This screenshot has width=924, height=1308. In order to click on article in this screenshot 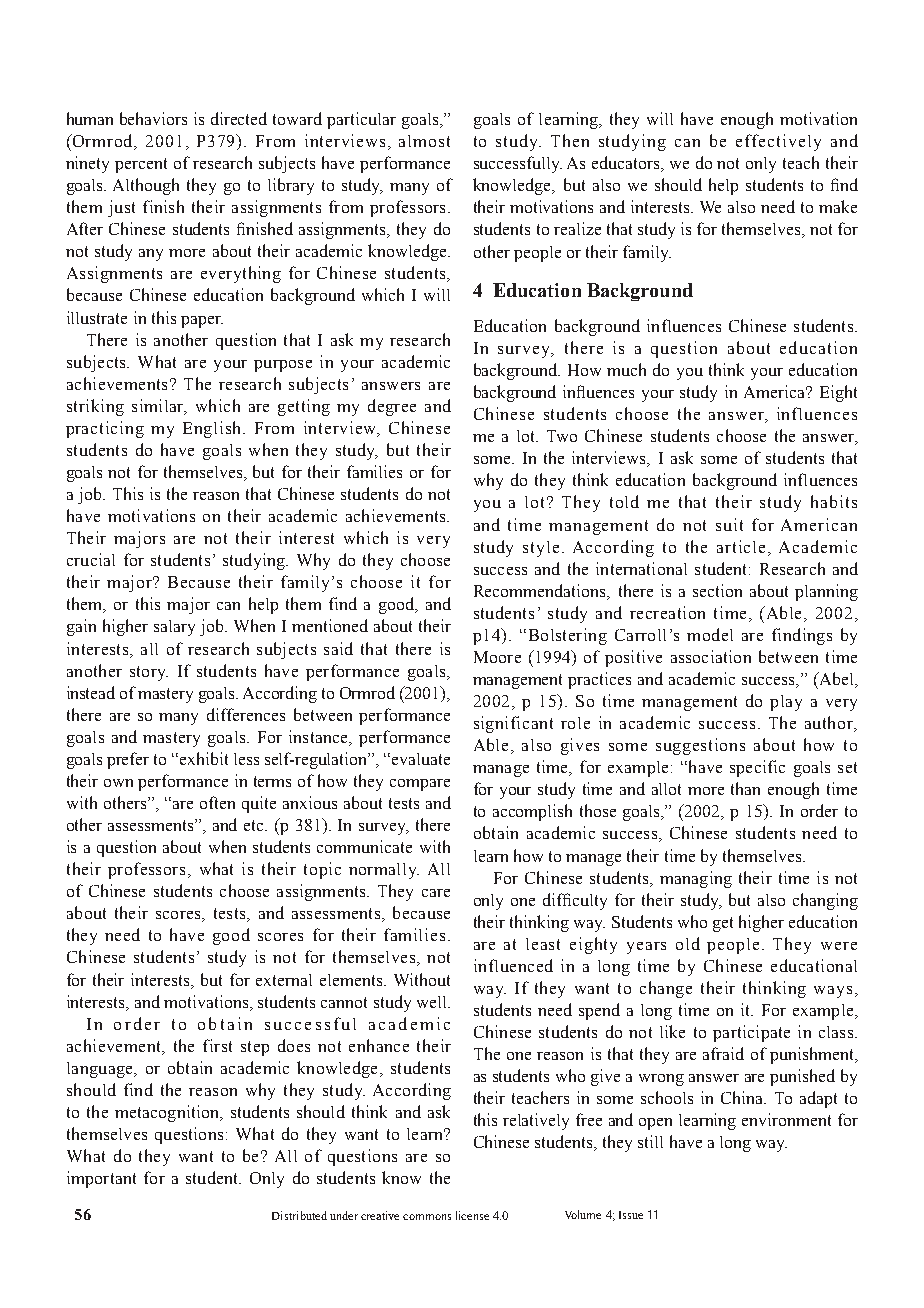, I will do `click(743, 546)`.
